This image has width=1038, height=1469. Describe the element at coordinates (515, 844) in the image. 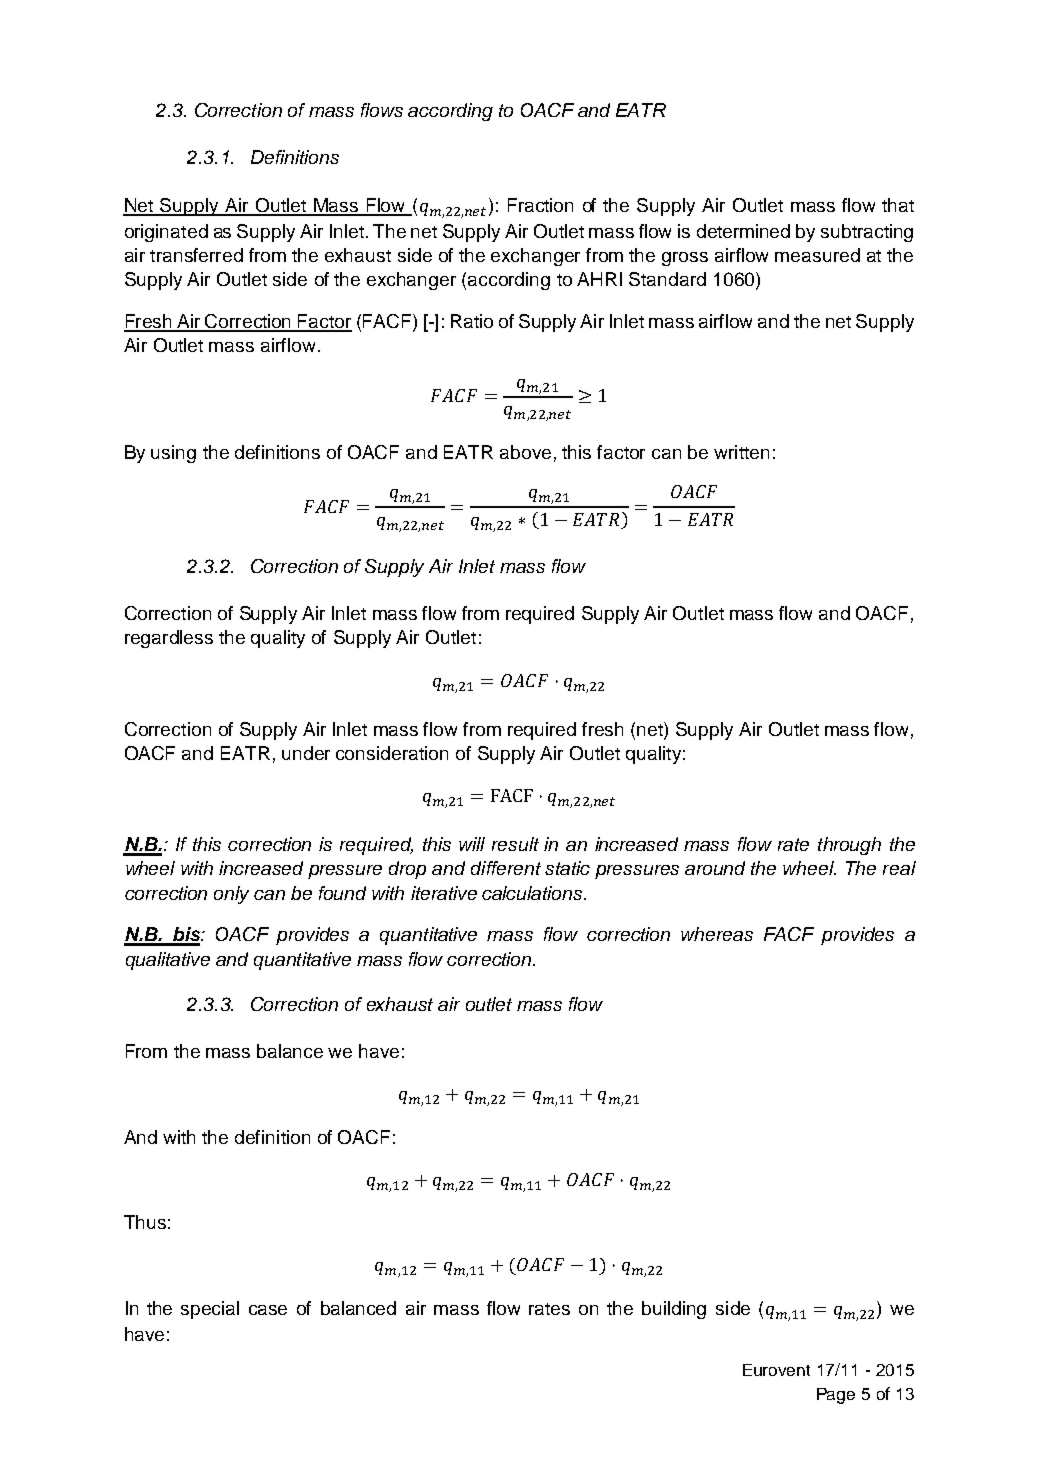

I see `result` at that location.
